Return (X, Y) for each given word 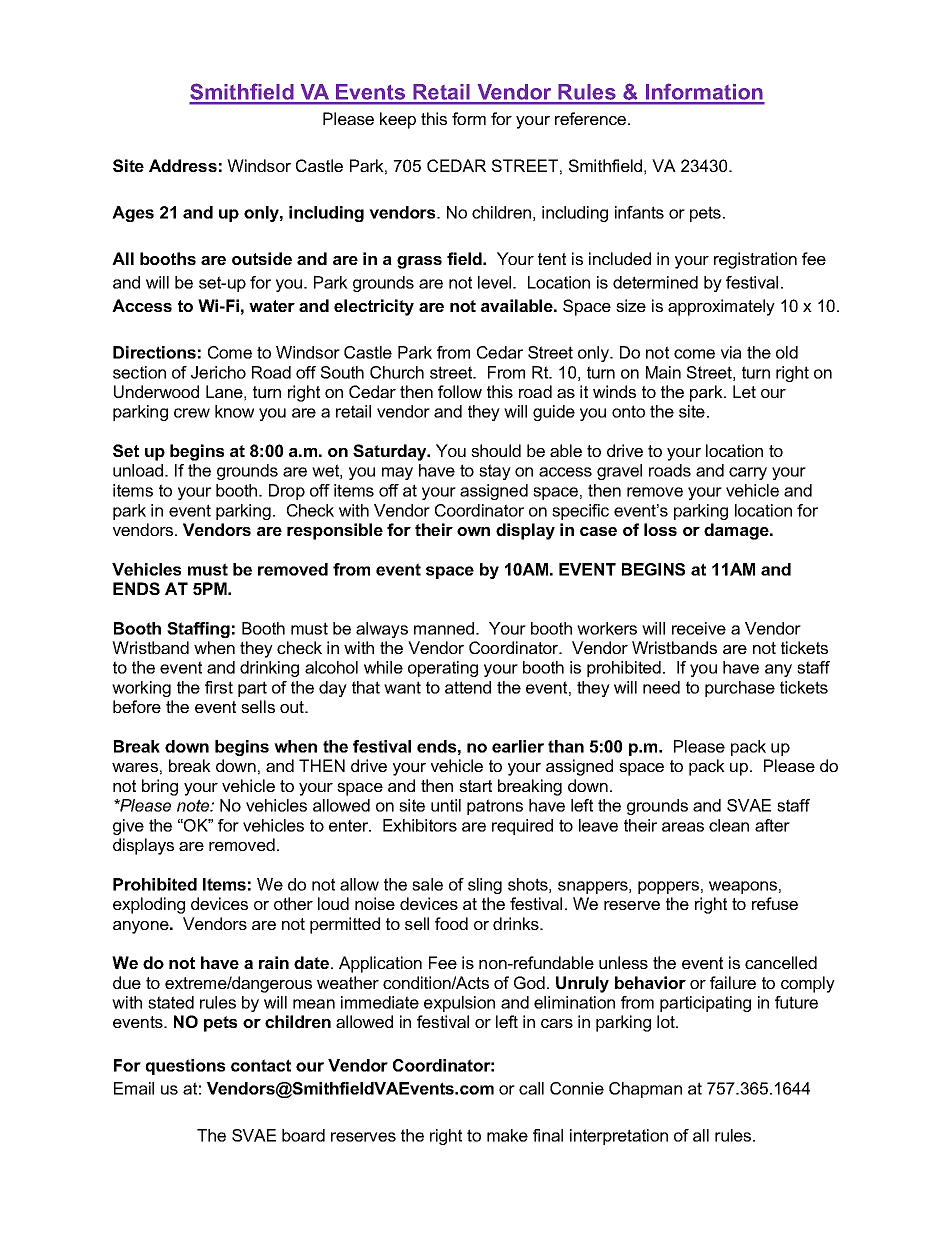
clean (729, 825)
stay (495, 472)
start (475, 786)
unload (139, 470)
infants (639, 212)
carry (748, 473)
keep (398, 120)
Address (183, 165)
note (194, 805)
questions (185, 1067)
